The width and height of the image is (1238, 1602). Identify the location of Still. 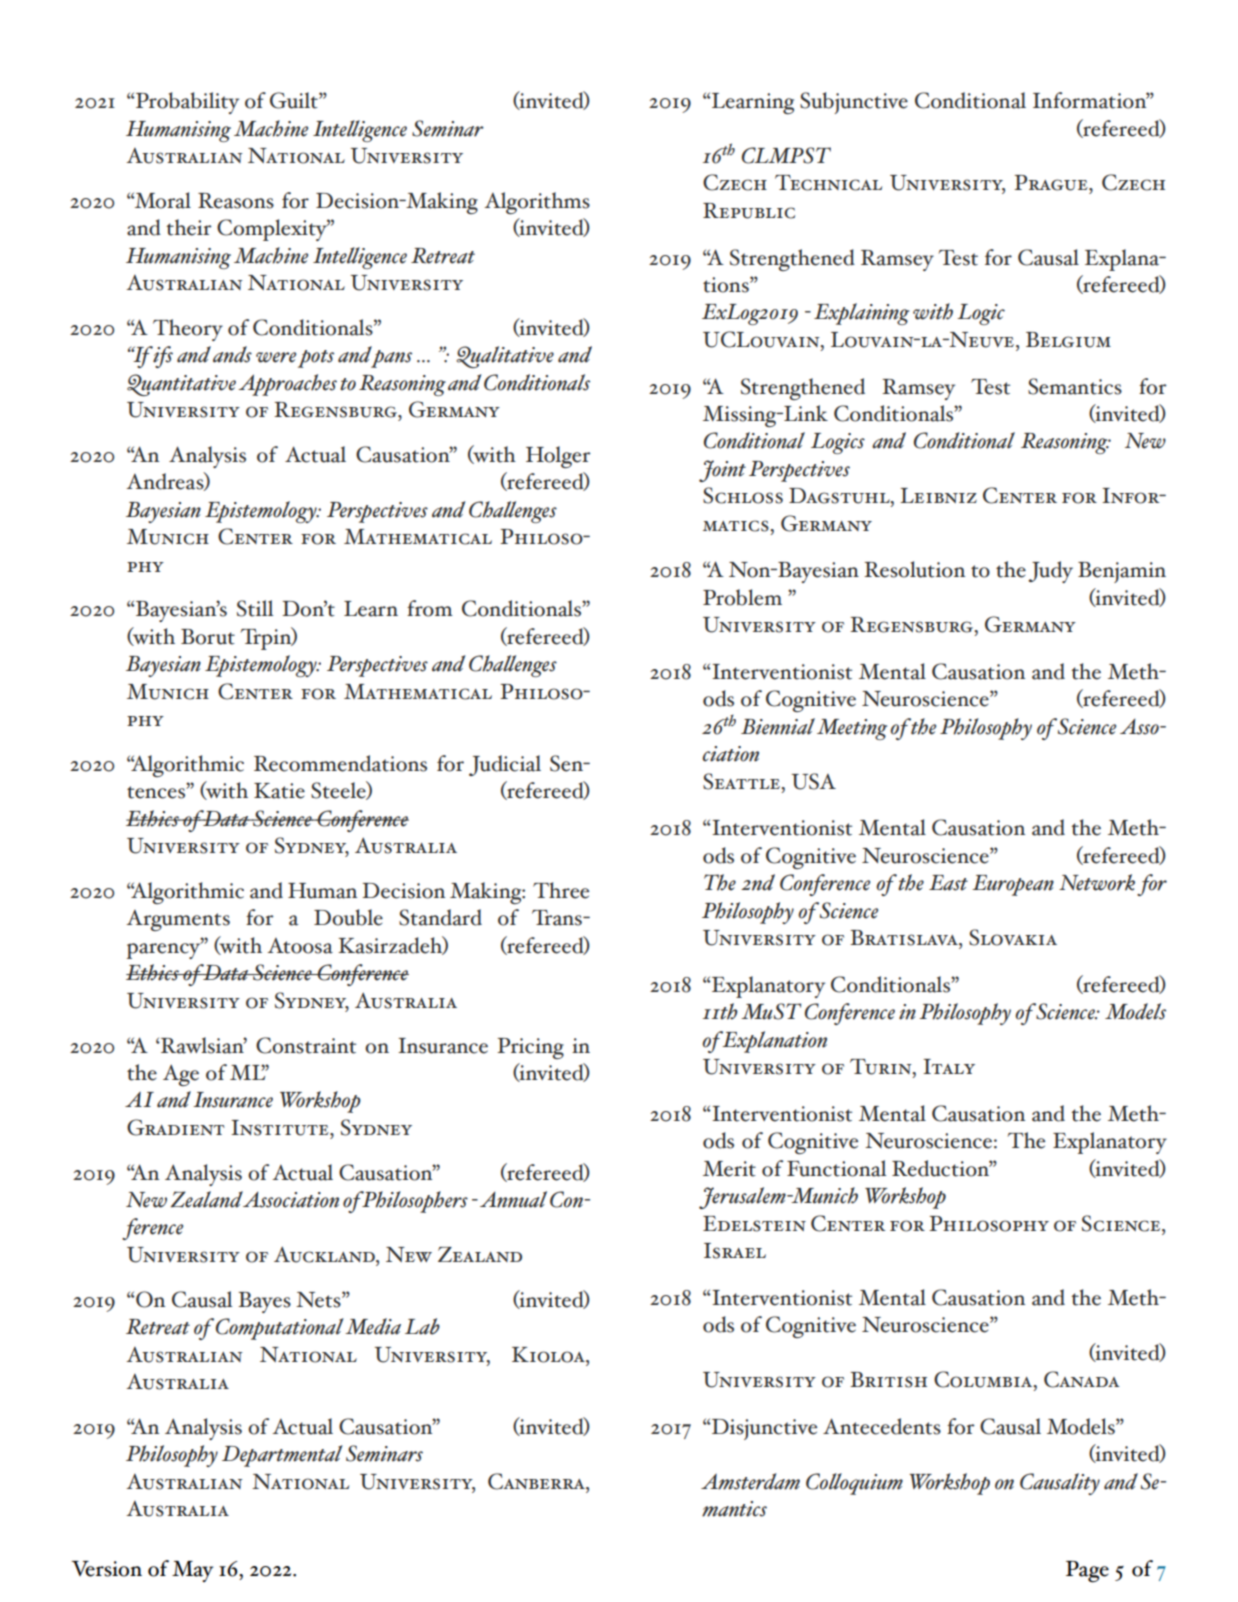
(255, 608).
